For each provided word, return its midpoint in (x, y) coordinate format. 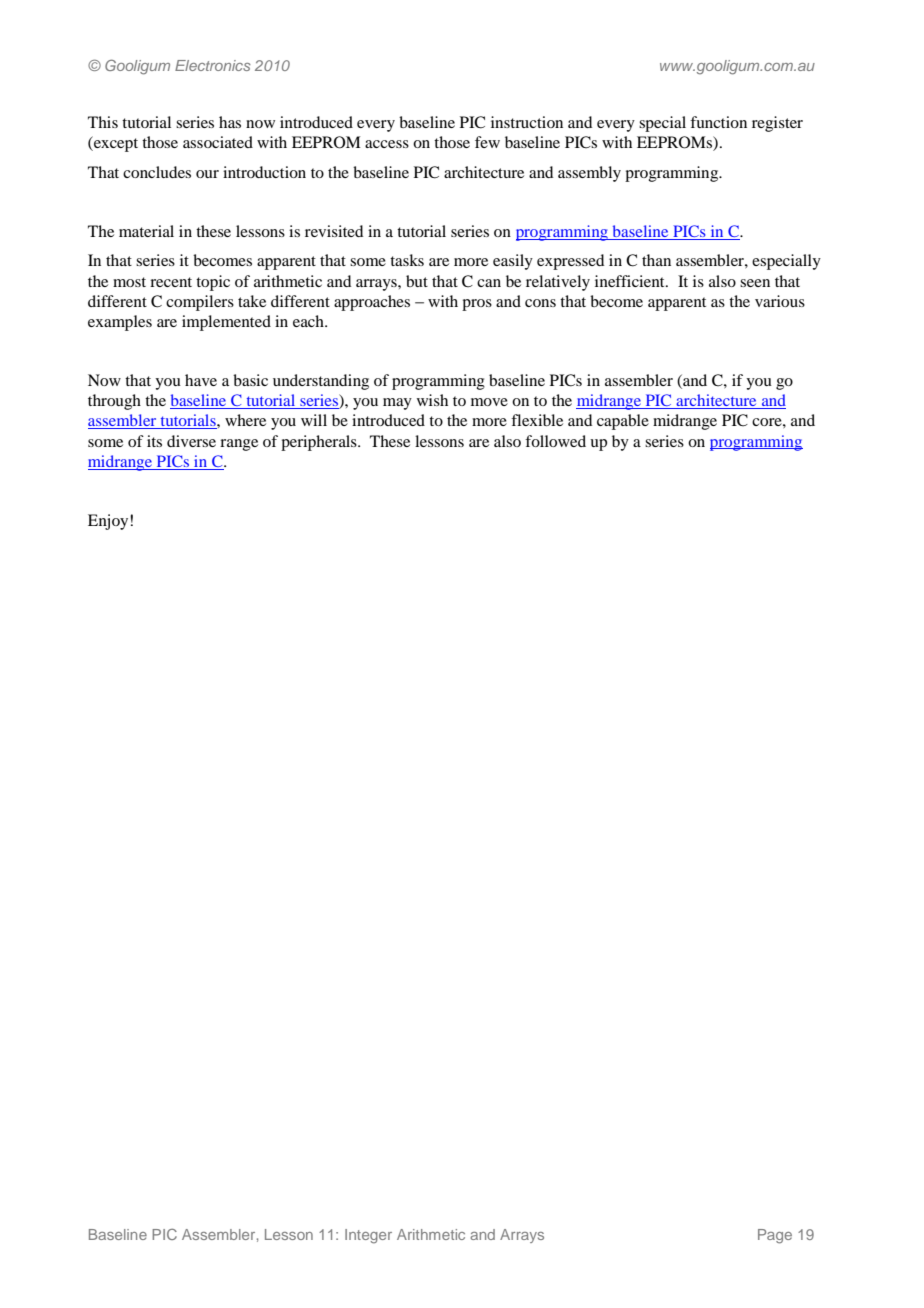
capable (623, 422)
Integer (368, 1236)
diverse (191, 441)
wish (432, 400)
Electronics (213, 65)
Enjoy (109, 522)
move (489, 402)
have (201, 380)
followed (555, 441)
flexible (537, 420)
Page (775, 1236)
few (487, 142)
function (718, 122)
